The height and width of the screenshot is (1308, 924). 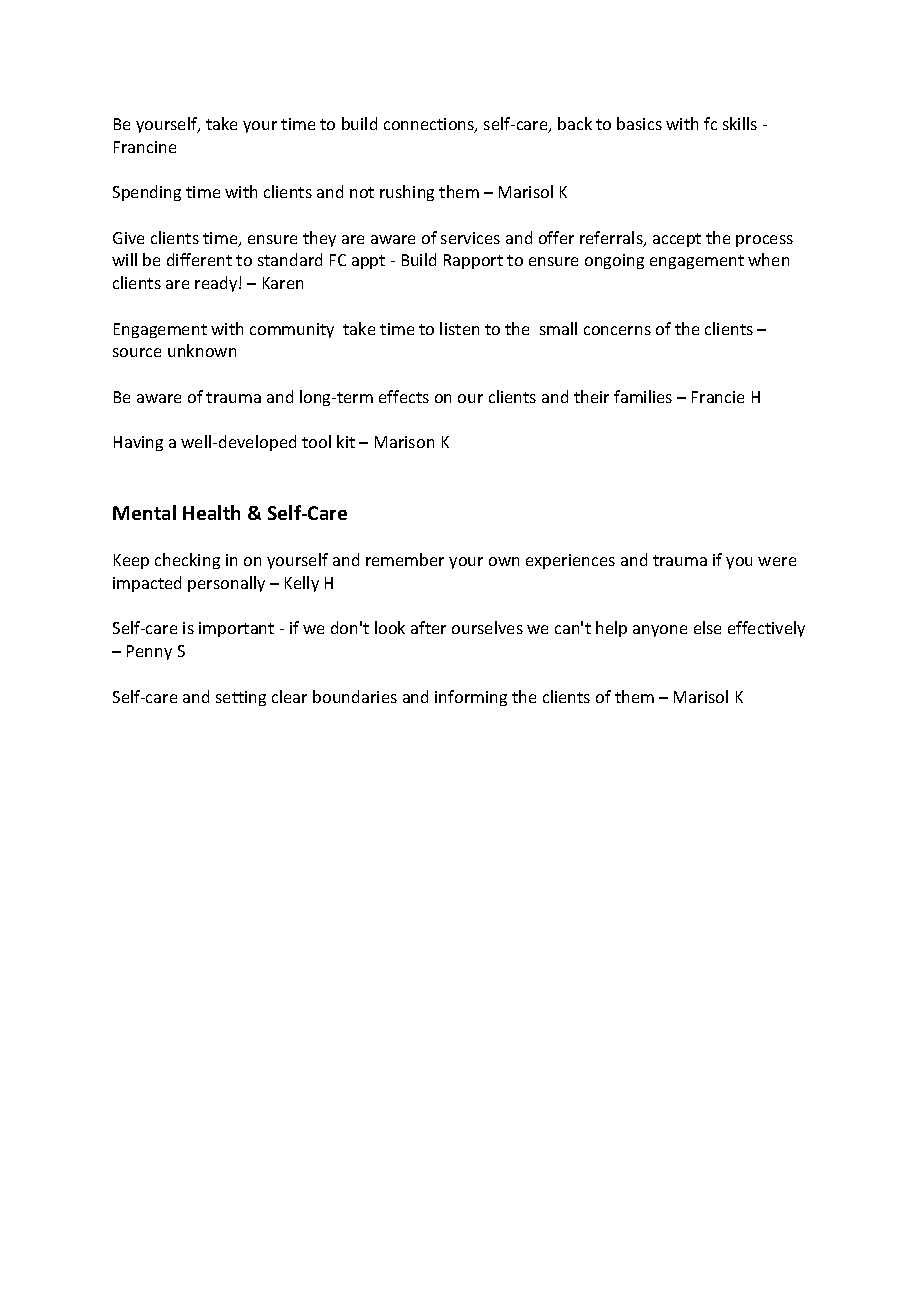 What do you see at coordinates (718, 397) in the screenshot?
I see `Francie` at bounding box center [718, 397].
